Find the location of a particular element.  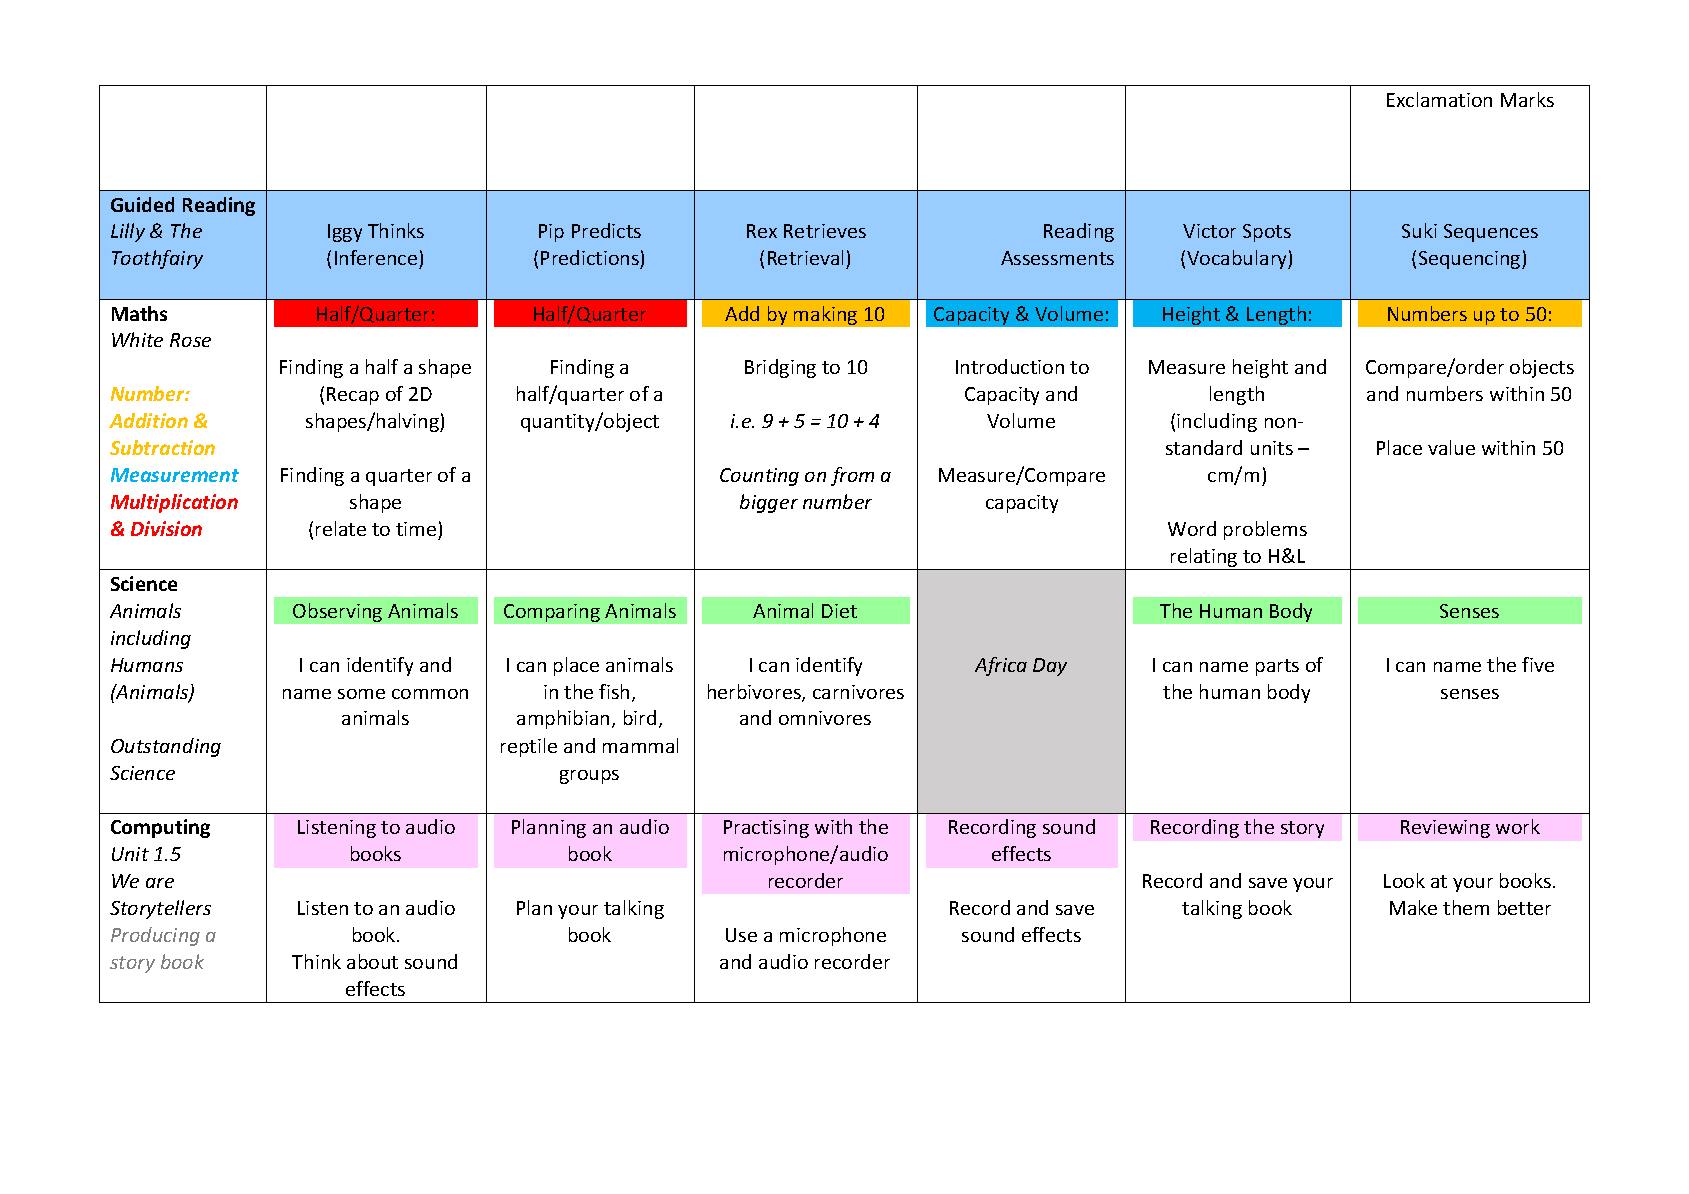

parts is located at coordinates (1277, 667).
